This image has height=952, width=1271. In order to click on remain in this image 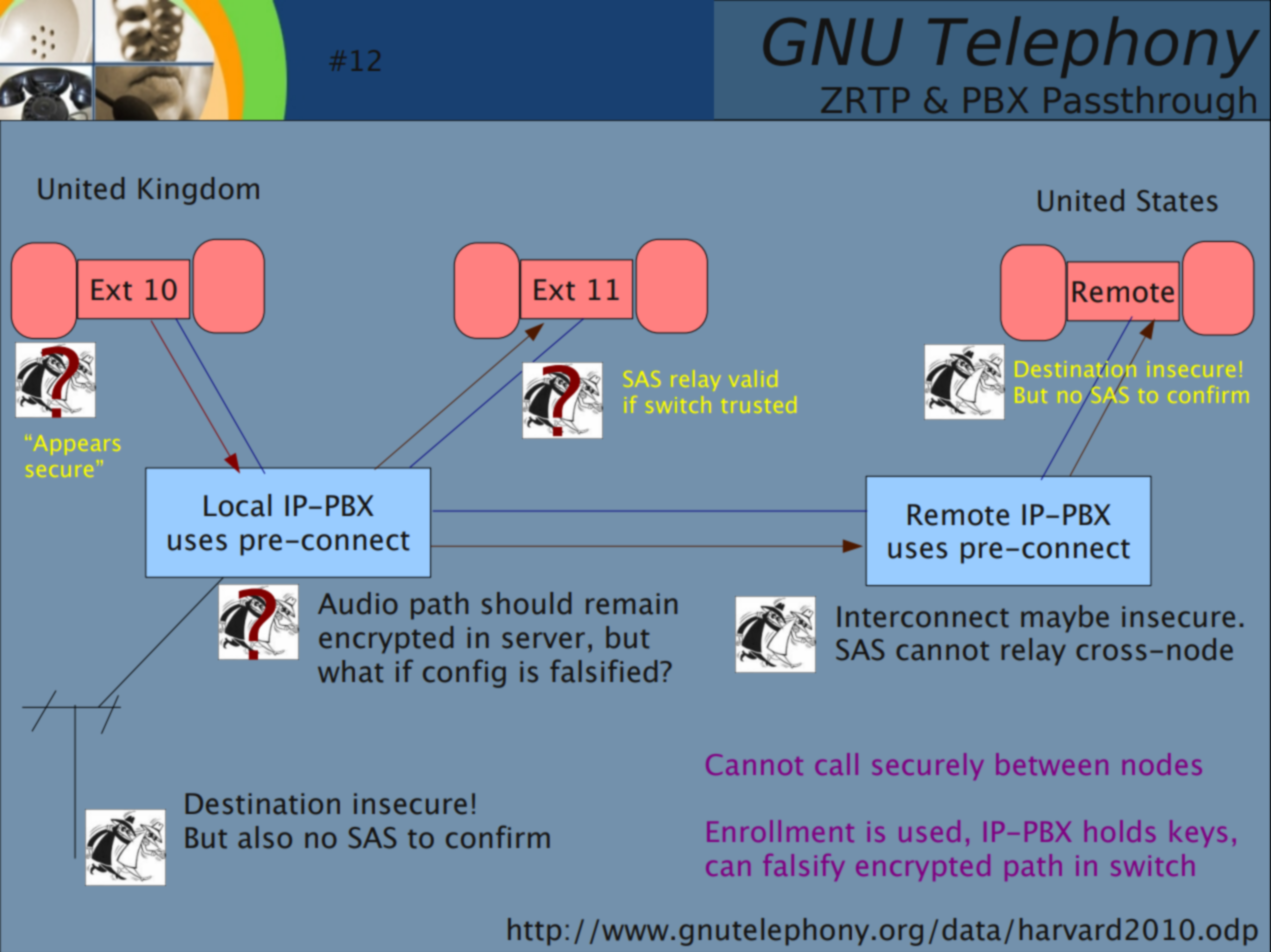, I will do `click(631, 604)`.
